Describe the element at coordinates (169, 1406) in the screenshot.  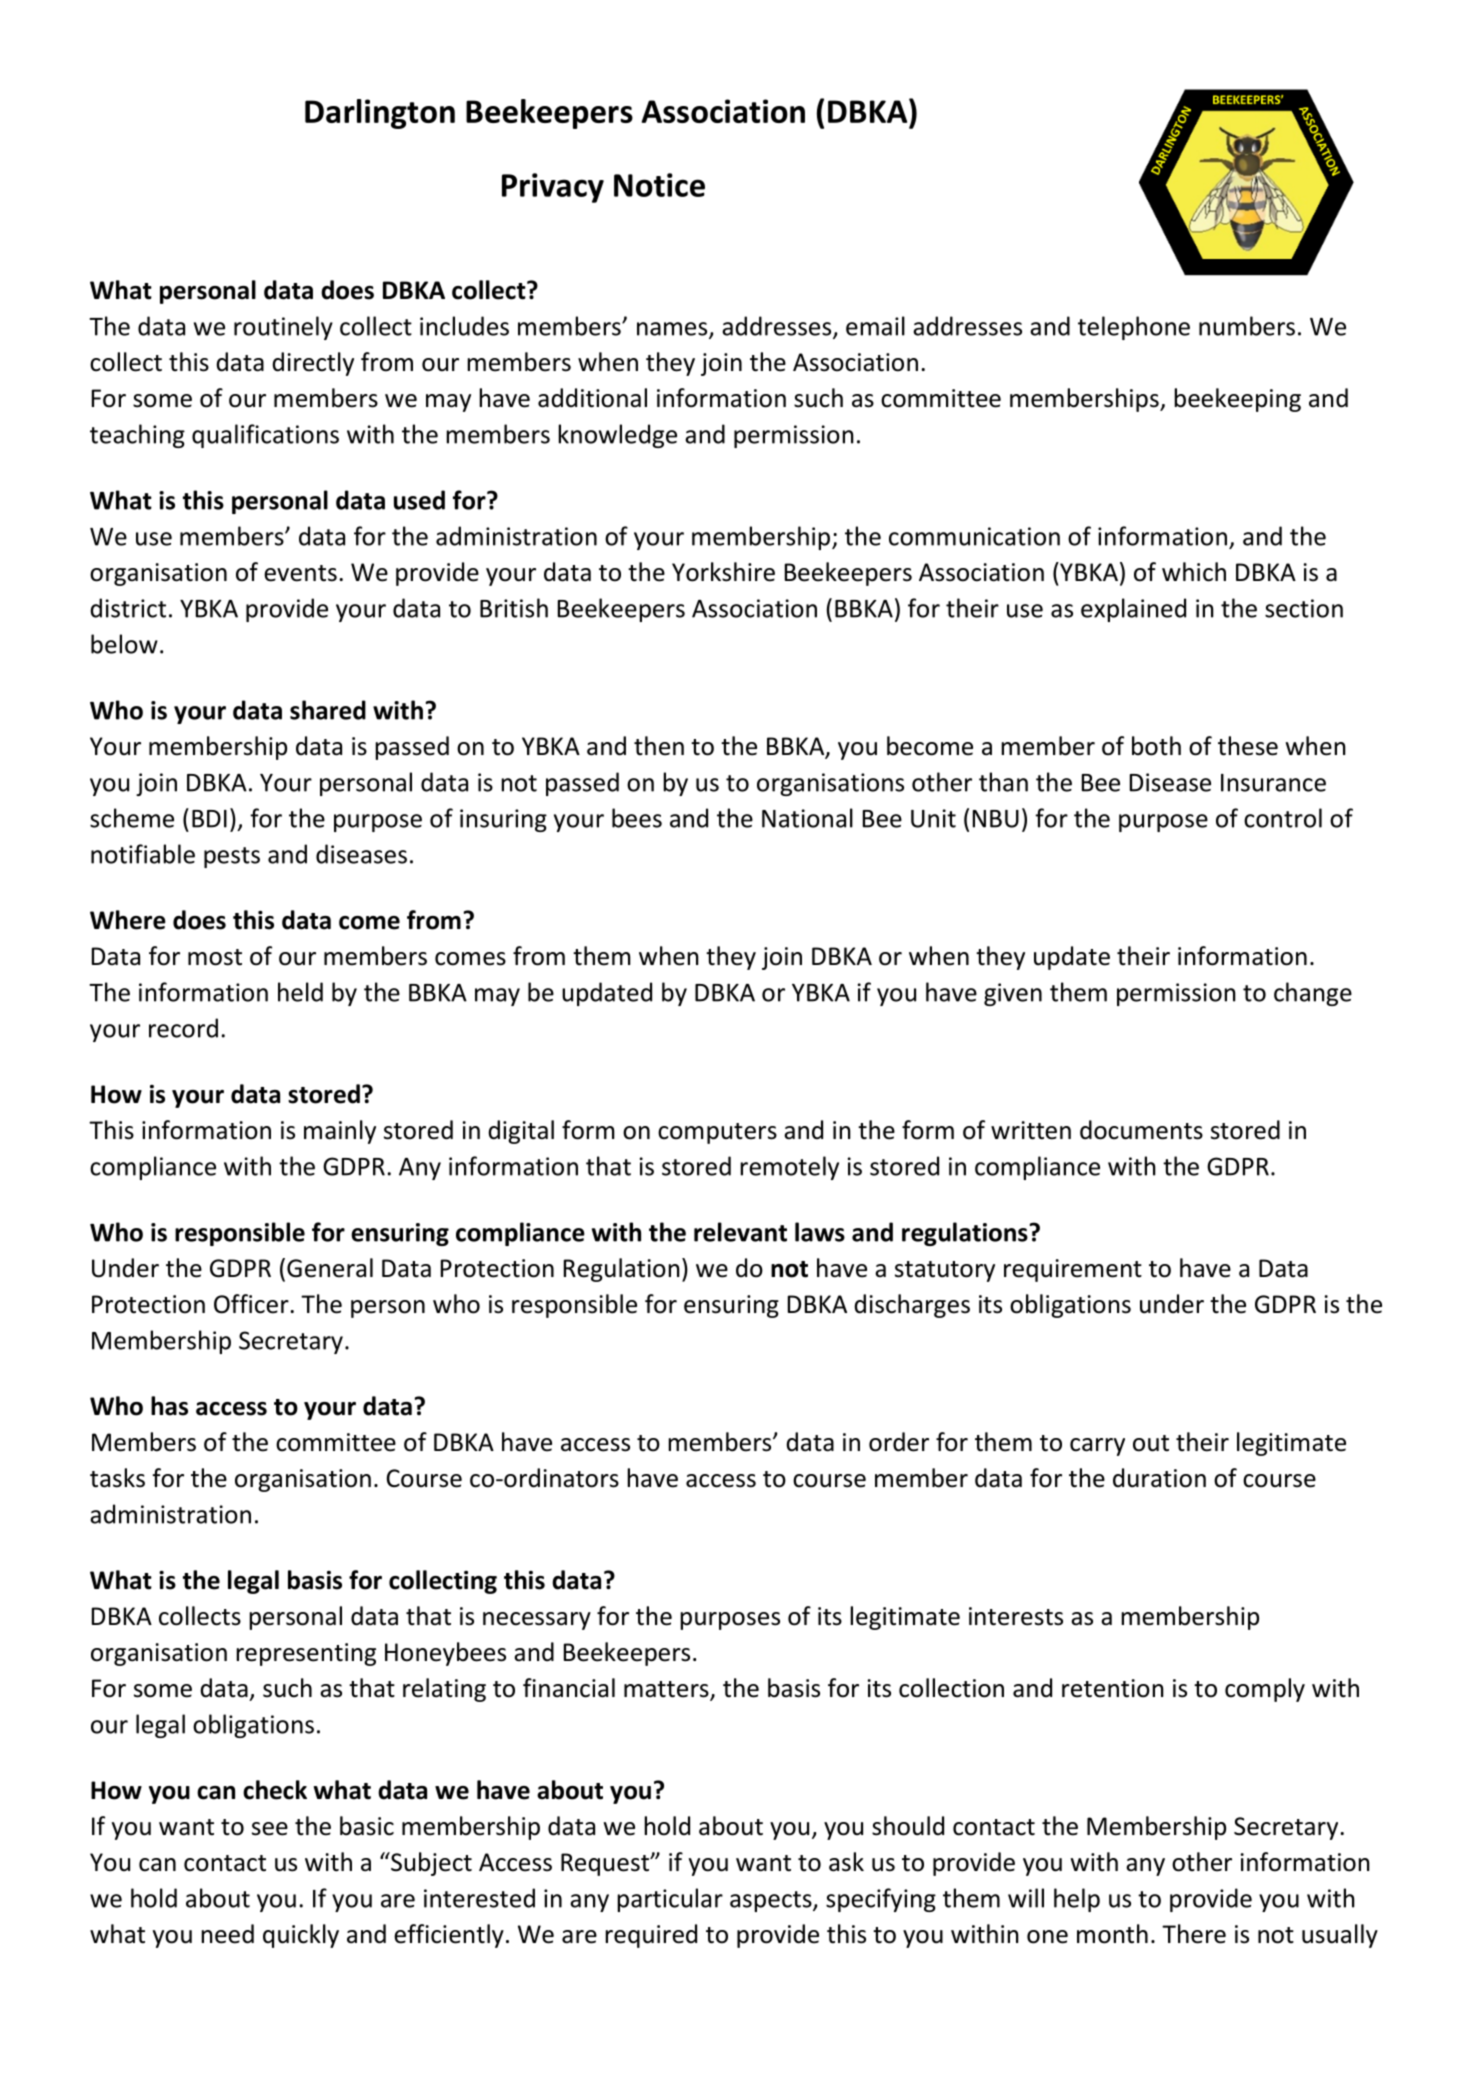
I see `has` at that location.
